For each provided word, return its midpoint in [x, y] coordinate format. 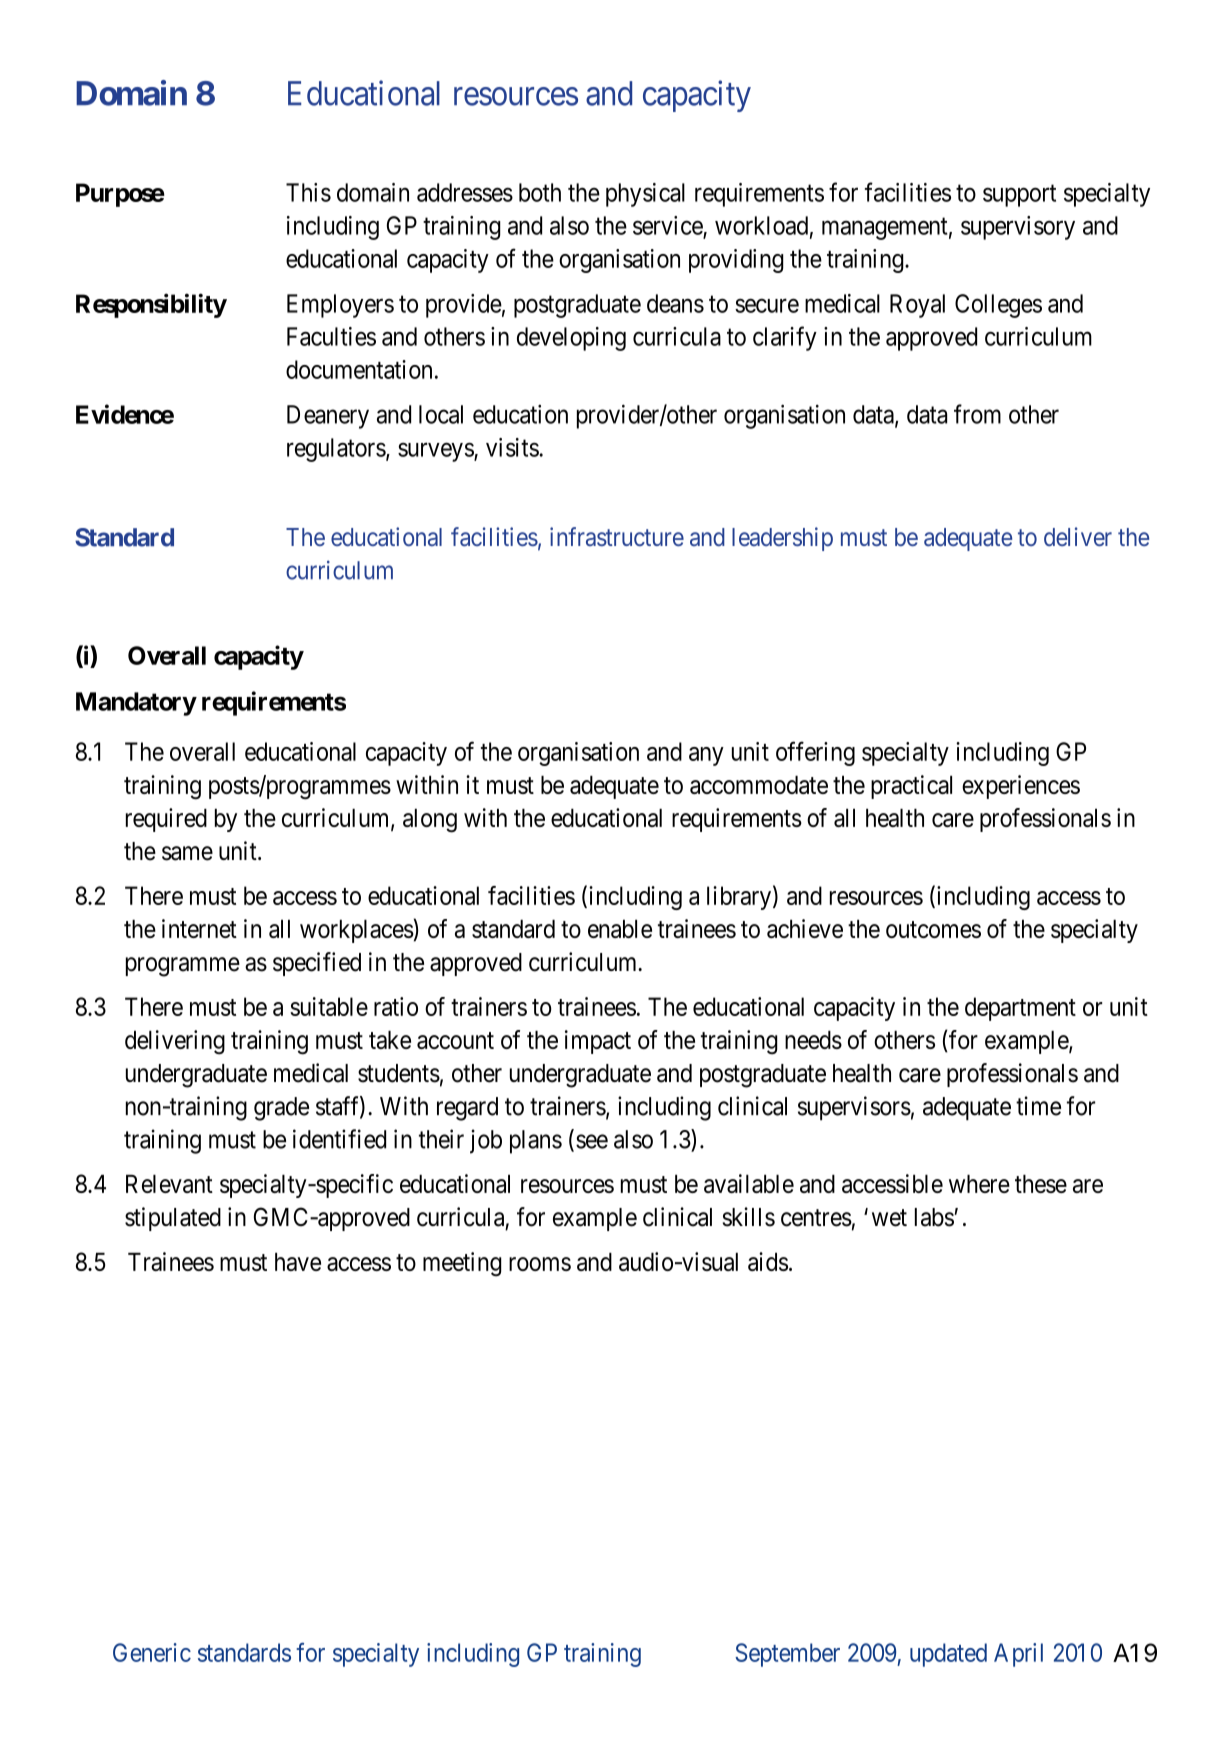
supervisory [1018, 228]
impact [598, 1042]
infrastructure [617, 536]
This [308, 192]
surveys [436, 452]
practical [911, 787]
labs [934, 1217]
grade [281, 1109]
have [298, 1262]
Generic [152, 1652]
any [706, 756]
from [977, 414]
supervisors [854, 1108]
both [540, 192]
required [166, 820]
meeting [462, 1264]
